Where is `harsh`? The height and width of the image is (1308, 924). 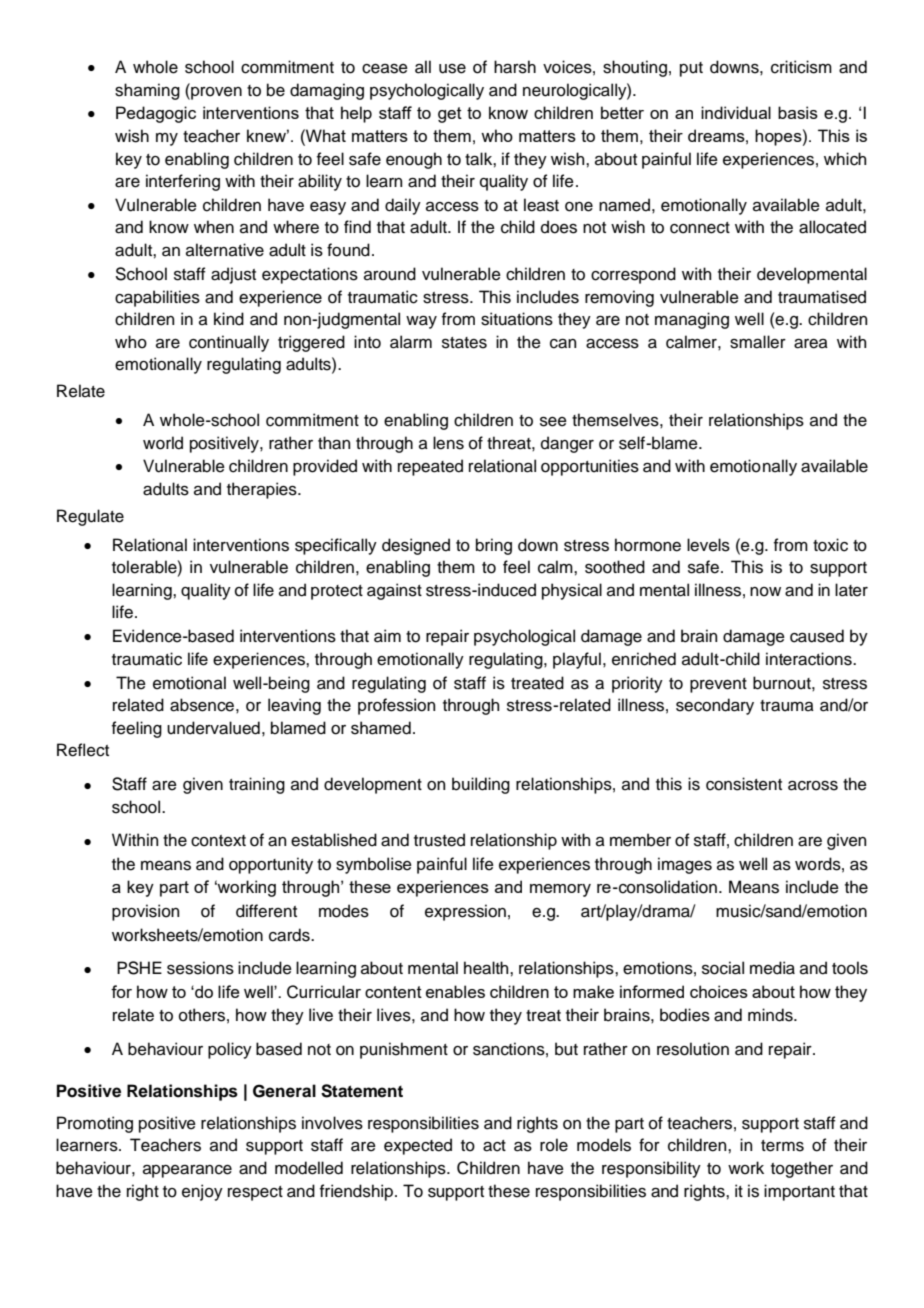 harsh is located at coordinates (515, 67).
